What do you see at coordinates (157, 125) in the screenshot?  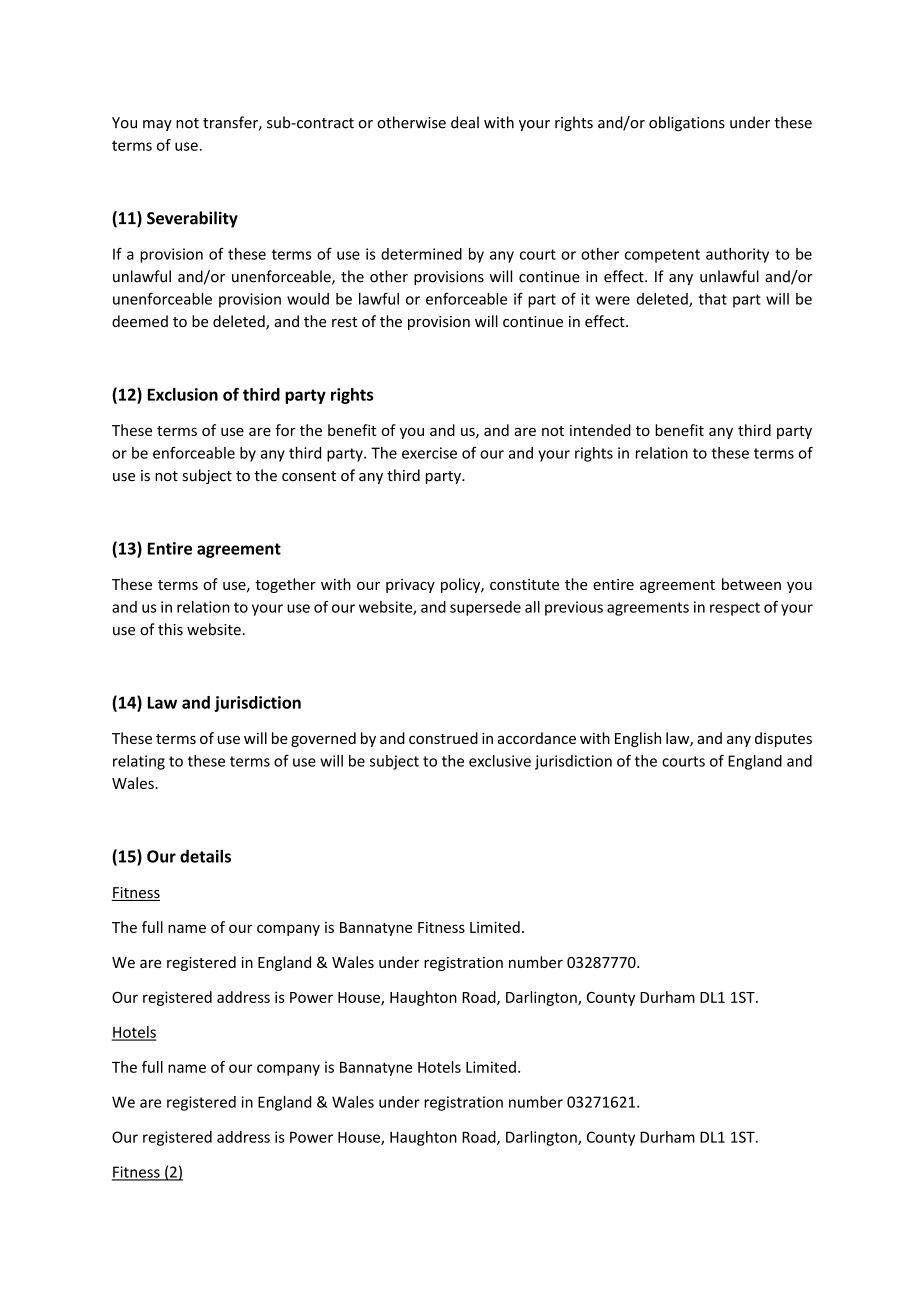 I see `may` at bounding box center [157, 125].
